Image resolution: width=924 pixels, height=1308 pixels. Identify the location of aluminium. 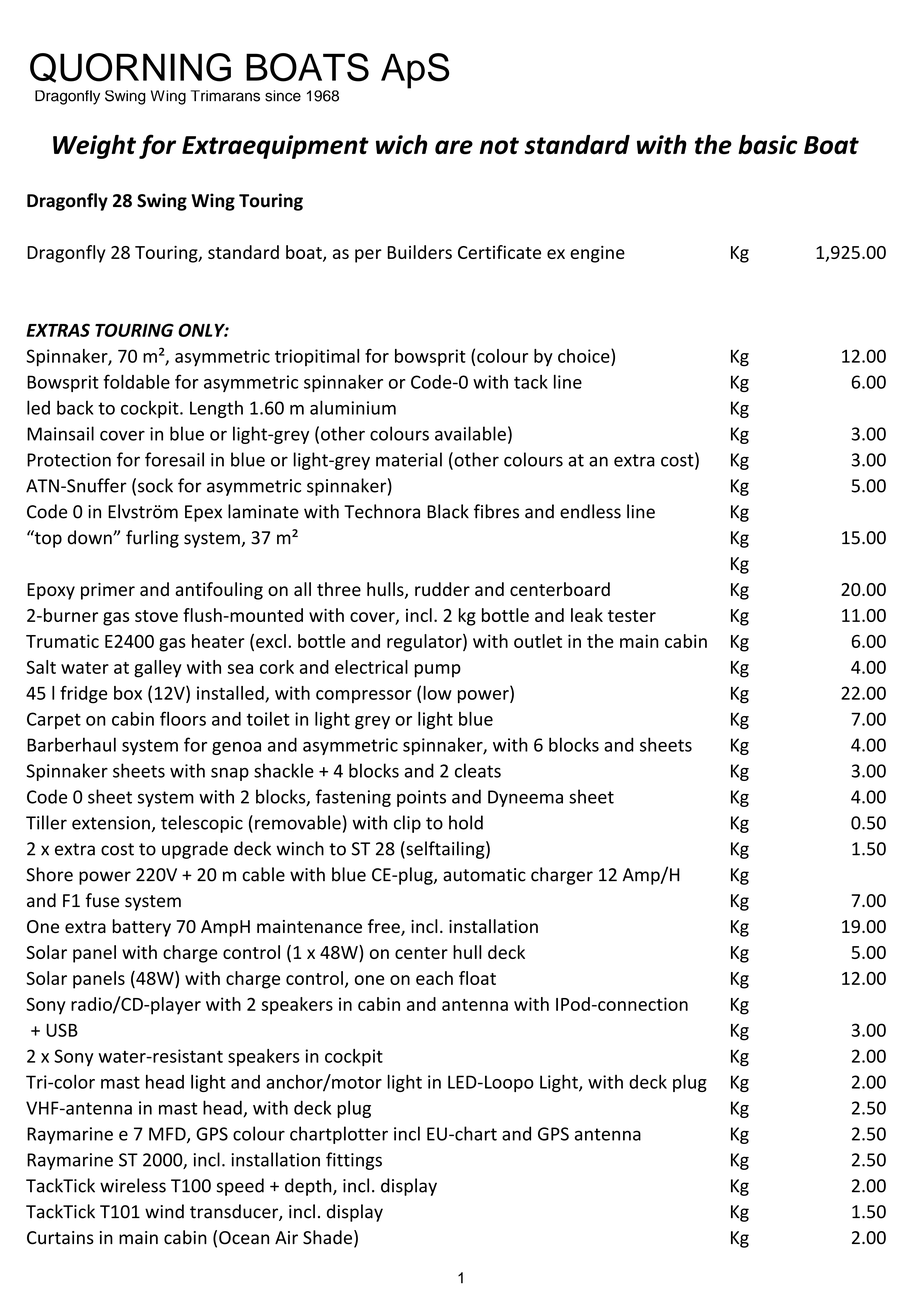
(353, 407).
